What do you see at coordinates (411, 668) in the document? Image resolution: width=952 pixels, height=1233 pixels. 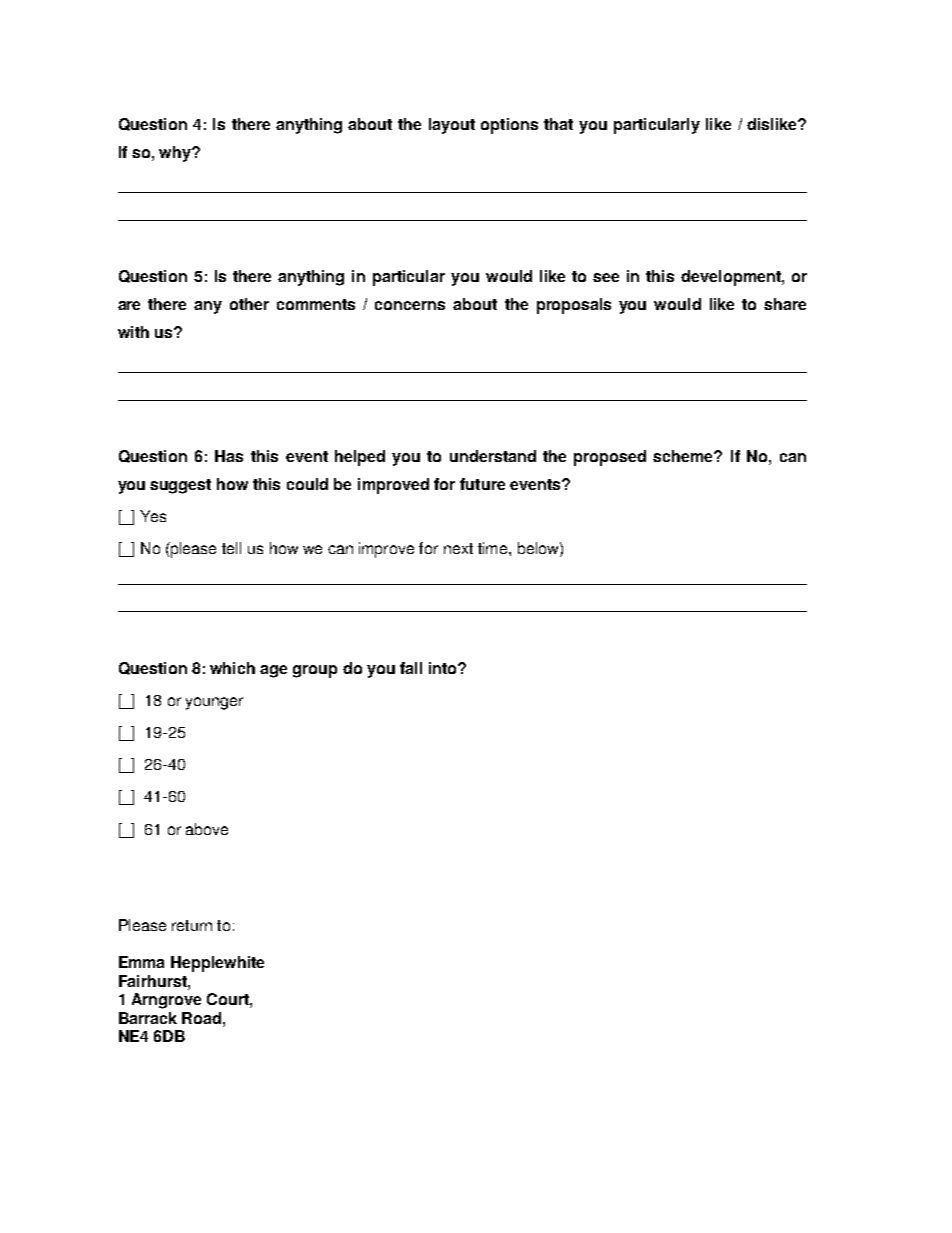 I see `fall` at bounding box center [411, 668].
